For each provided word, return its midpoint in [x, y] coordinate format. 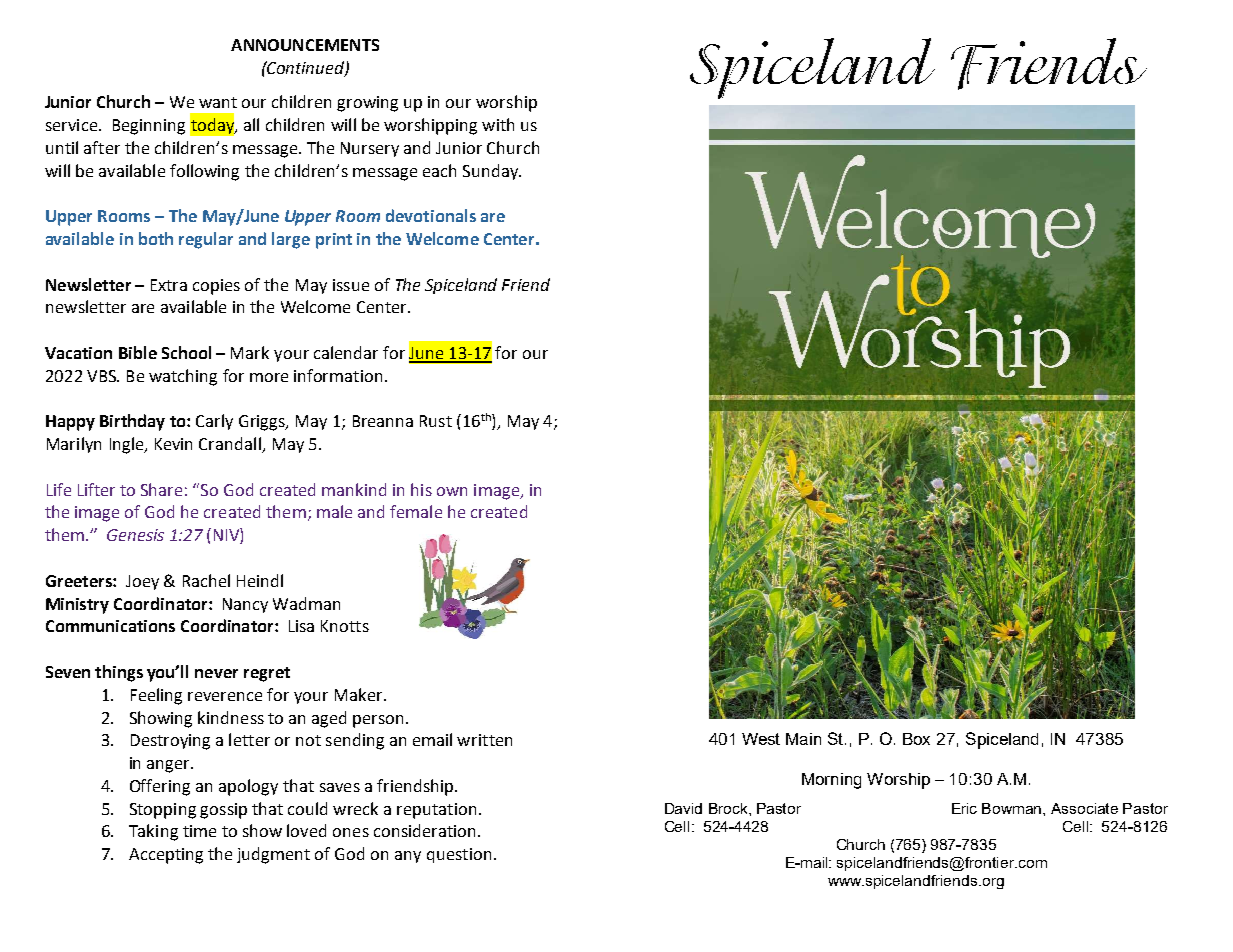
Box [916, 739]
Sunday [492, 172]
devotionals [431, 215]
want [218, 102]
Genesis [135, 535]
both [156, 238]
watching [183, 377]
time [199, 831]
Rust [436, 421]
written [484, 740]
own [452, 491]
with [498, 124]
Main [803, 739]
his [421, 489]
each [439, 170]
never [216, 673]
